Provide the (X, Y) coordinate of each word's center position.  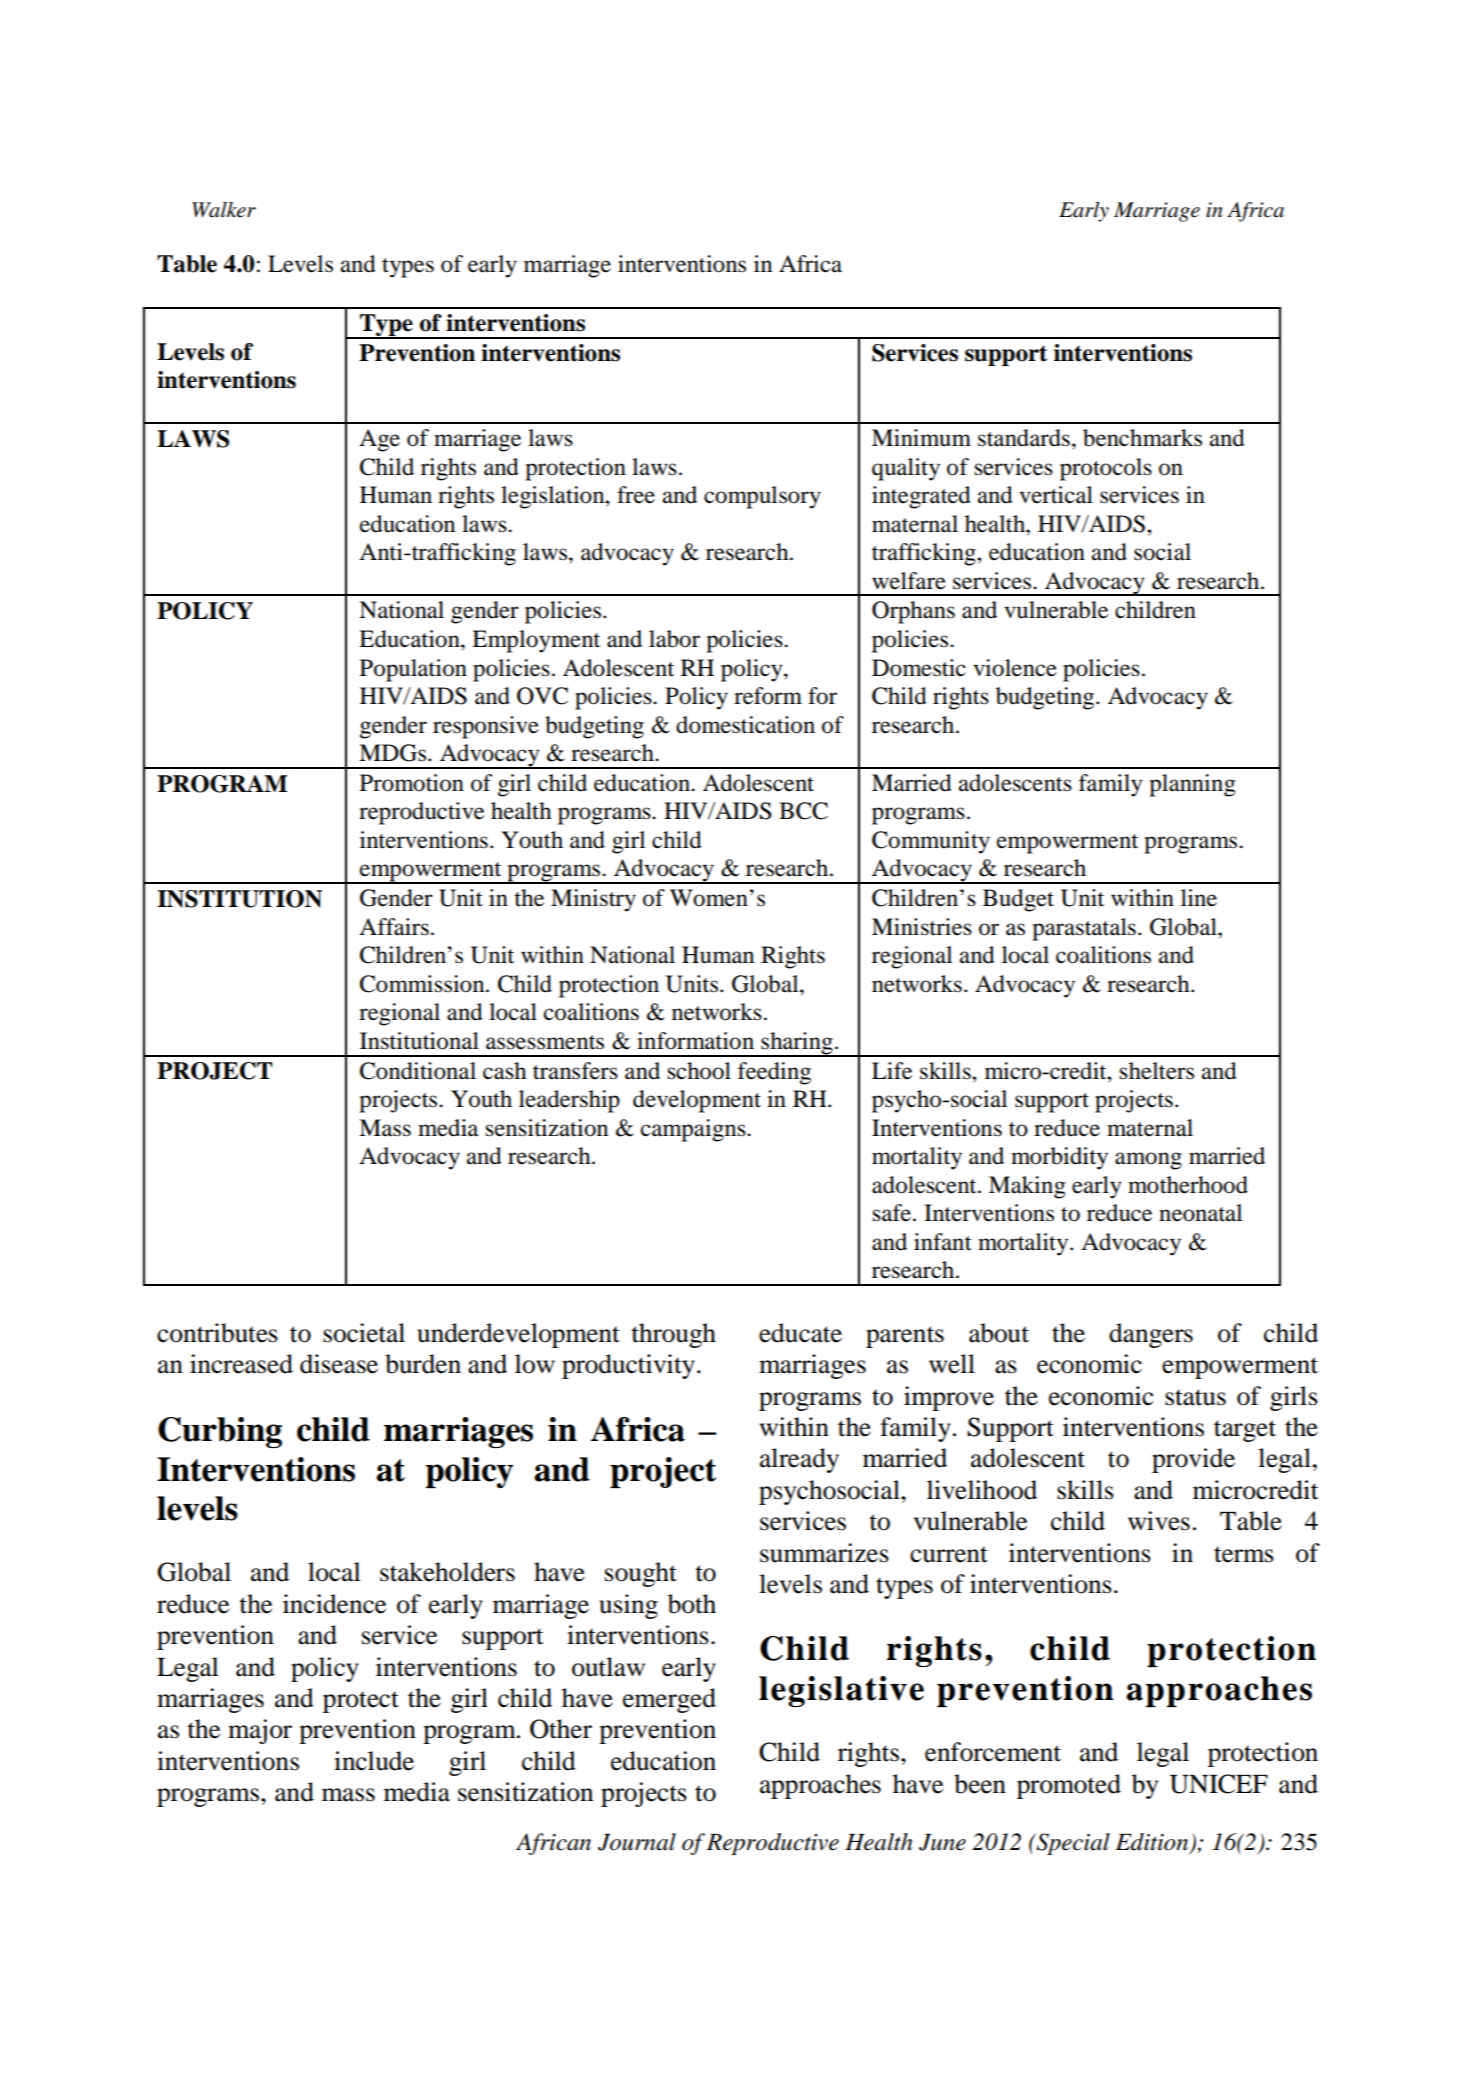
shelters (1157, 1071)
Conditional (418, 1071)
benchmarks (1142, 438)
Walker (224, 210)
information (695, 1041)
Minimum (921, 438)
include (374, 1761)
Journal (637, 1842)
